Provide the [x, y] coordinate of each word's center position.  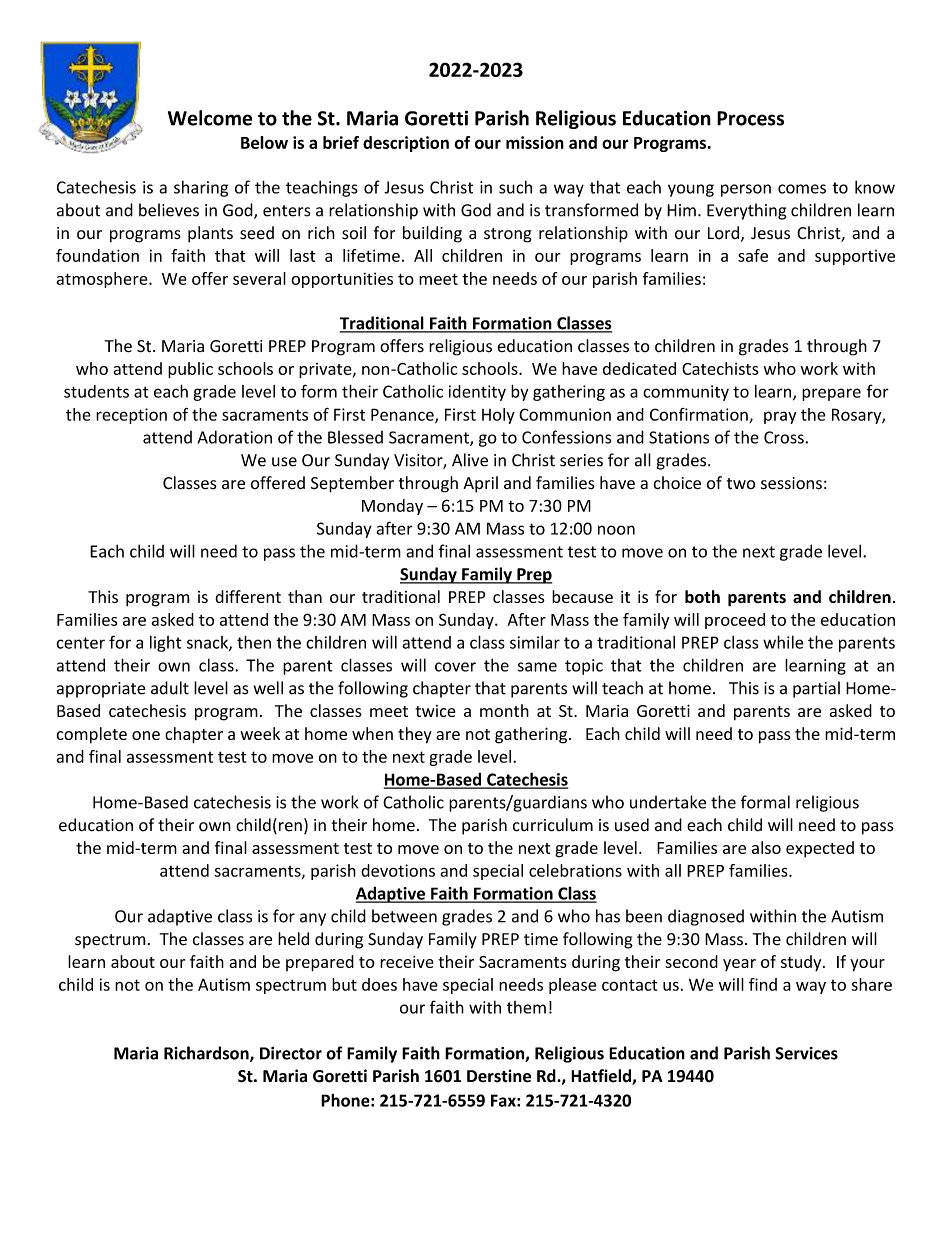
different [248, 596]
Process [750, 118]
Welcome [210, 118]
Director [291, 1053]
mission [535, 142]
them [526, 1007]
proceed [735, 621]
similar [535, 642]
